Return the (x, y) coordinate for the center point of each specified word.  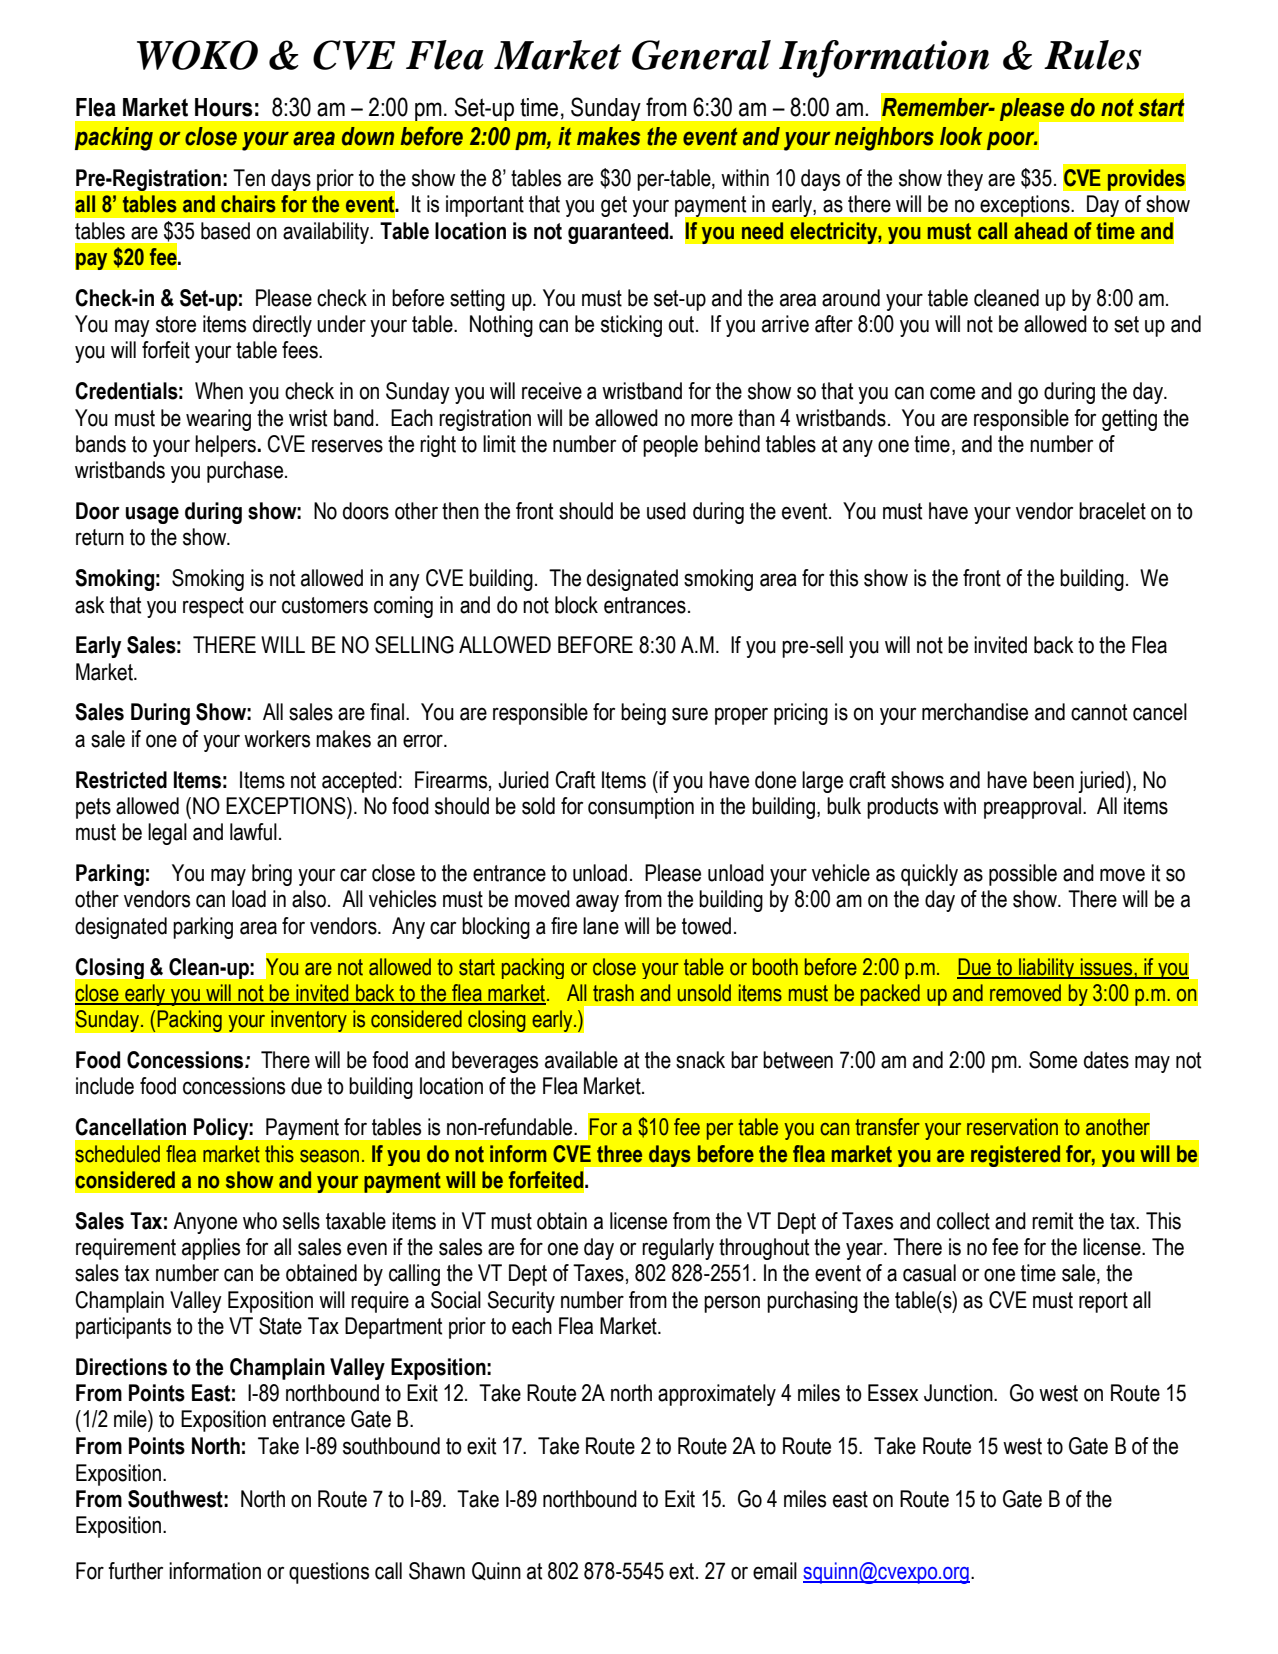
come (952, 393)
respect (213, 607)
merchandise (975, 712)
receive (552, 391)
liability (1047, 968)
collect (963, 1221)
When (219, 391)
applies (211, 1249)
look (961, 136)
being (643, 714)
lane (601, 926)
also (309, 899)
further (135, 1571)
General (701, 55)
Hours (224, 107)
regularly (678, 1249)
